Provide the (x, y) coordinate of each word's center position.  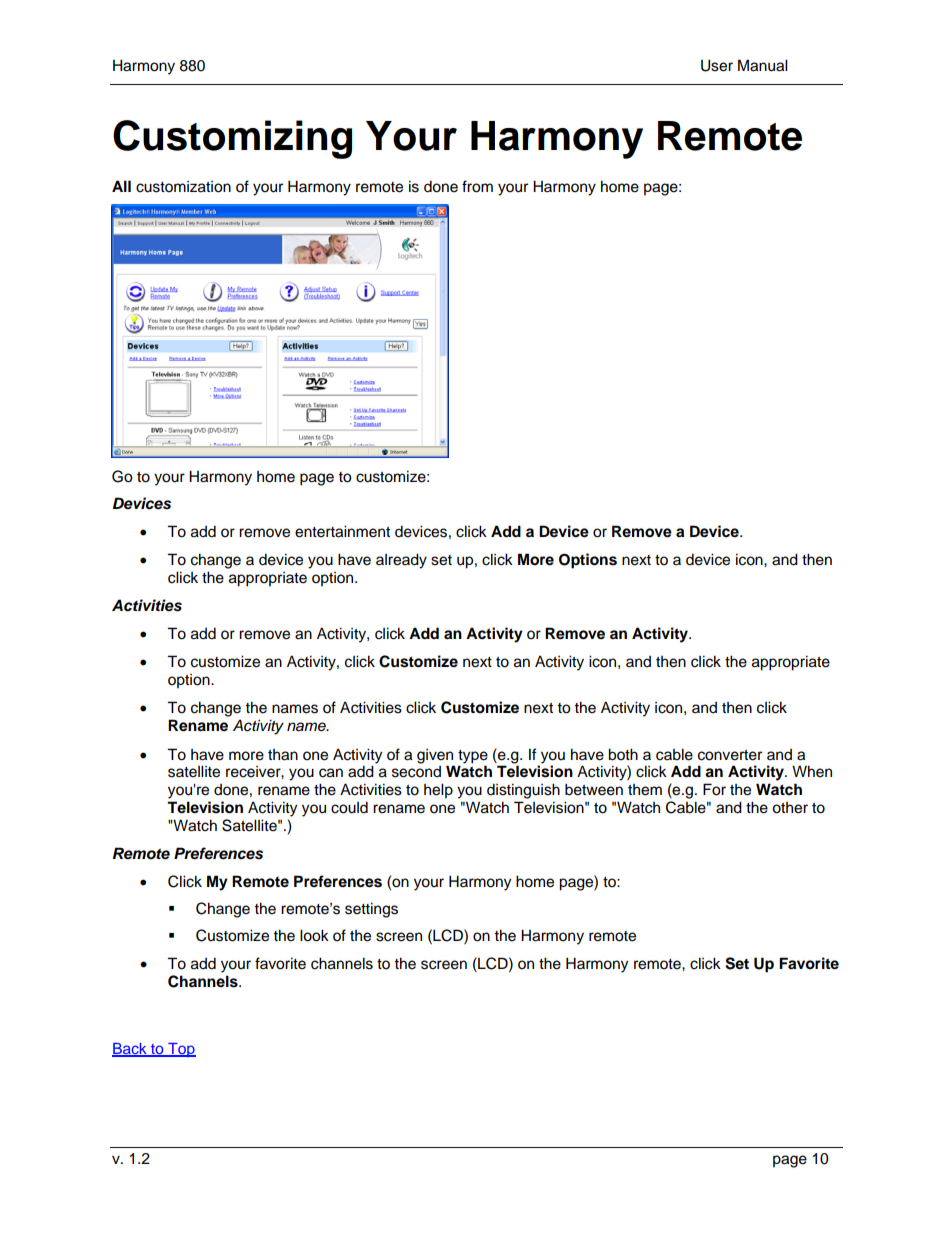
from (477, 186)
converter (730, 755)
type (473, 757)
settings (371, 910)
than (283, 755)
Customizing (232, 139)
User (717, 65)
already (401, 561)
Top (181, 1050)
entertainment (342, 531)
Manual (763, 65)
